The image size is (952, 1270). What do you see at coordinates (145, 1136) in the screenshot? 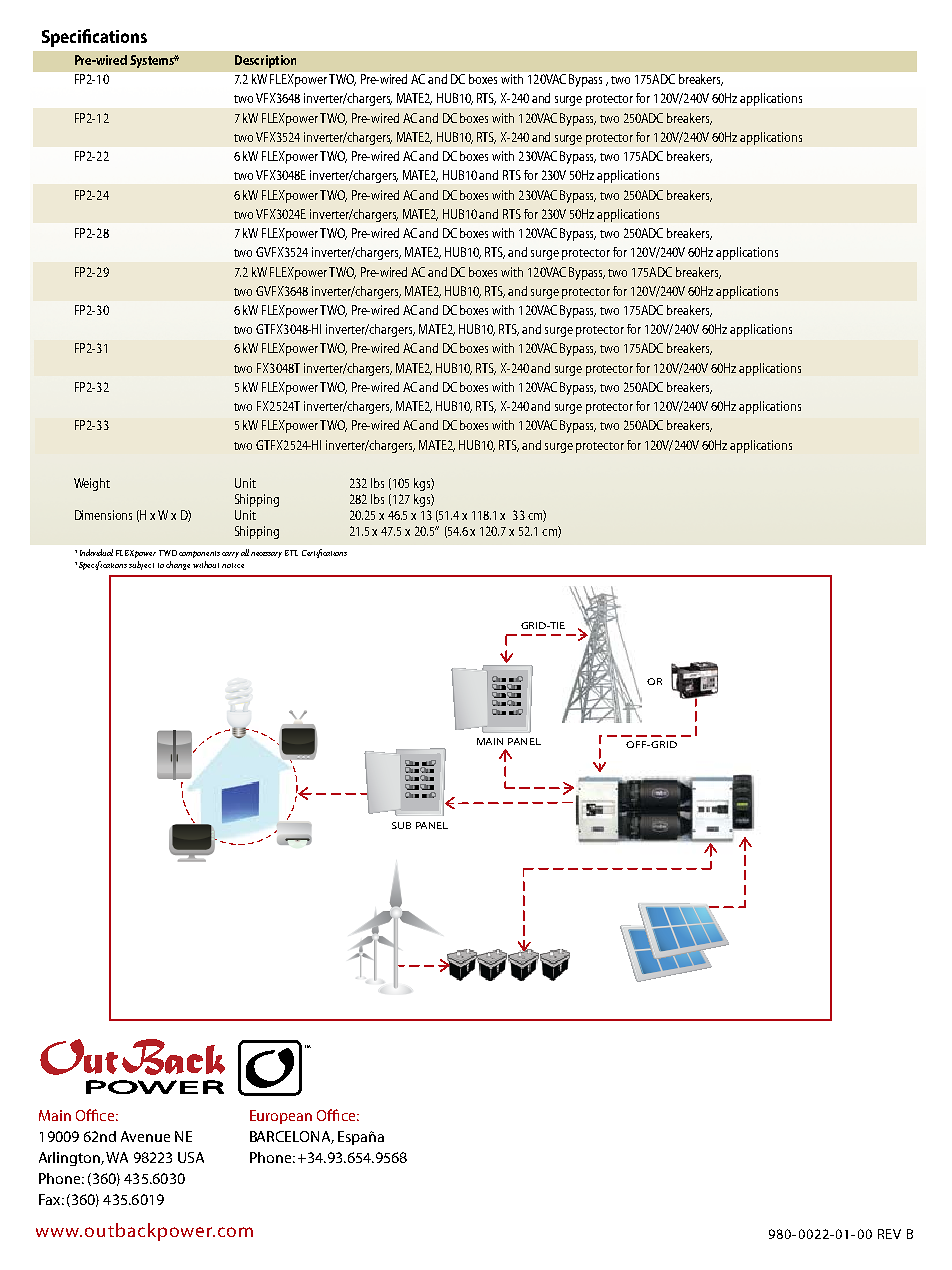
I see `Avenue` at bounding box center [145, 1136].
